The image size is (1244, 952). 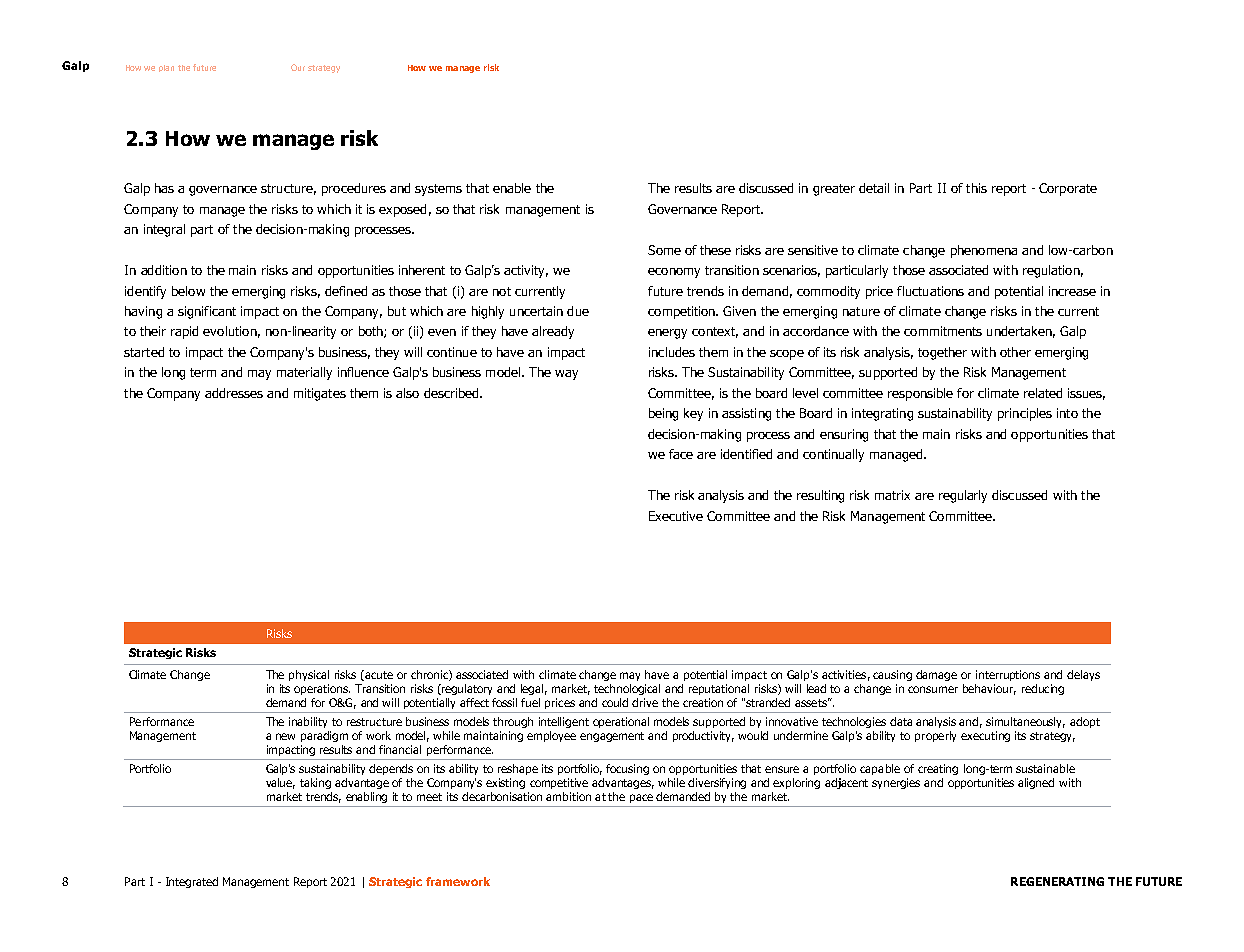 I want to click on addresses, so click(x=234, y=393).
